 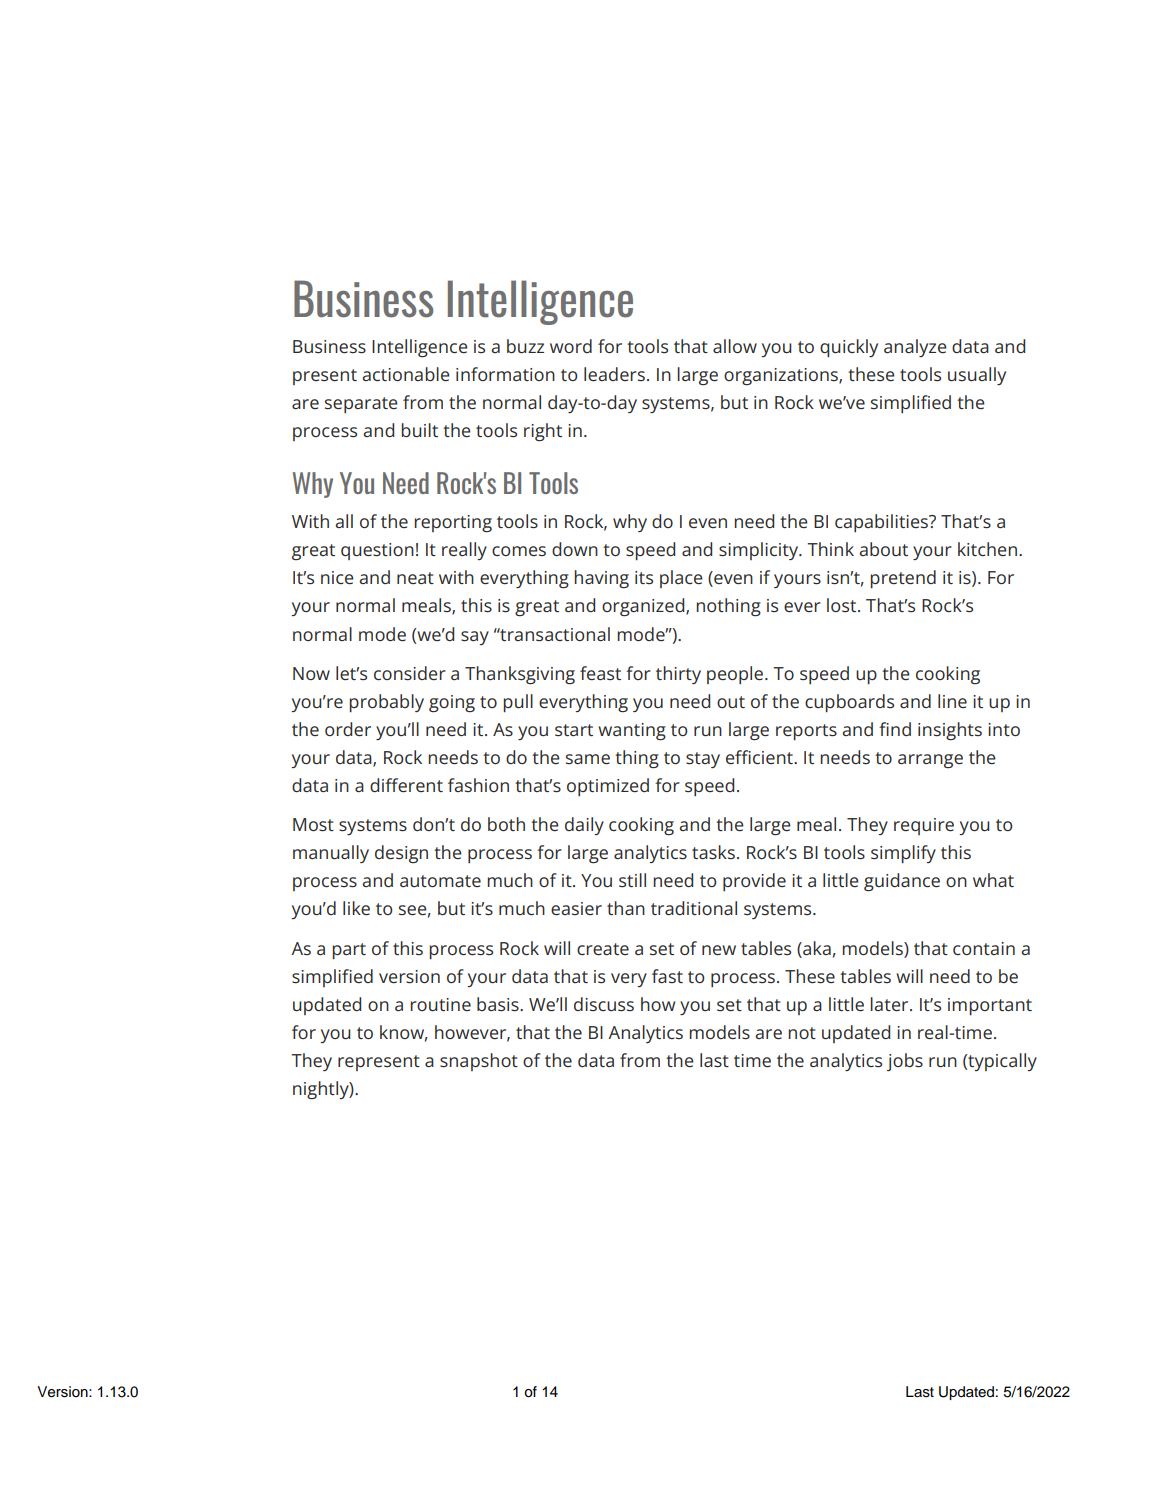 I want to click on analyze, so click(x=915, y=348).
